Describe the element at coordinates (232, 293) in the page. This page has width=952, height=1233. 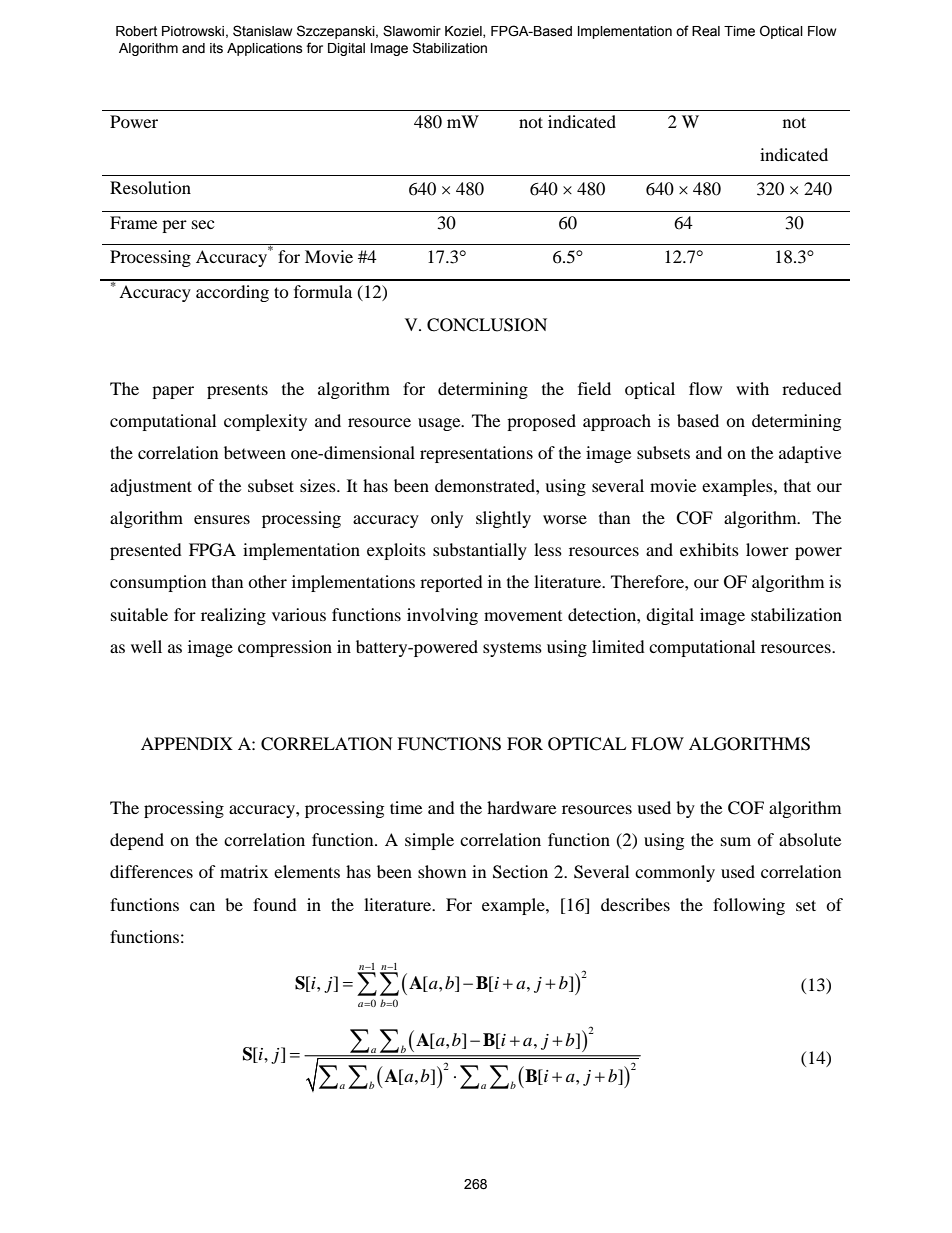
I see `according` at that location.
